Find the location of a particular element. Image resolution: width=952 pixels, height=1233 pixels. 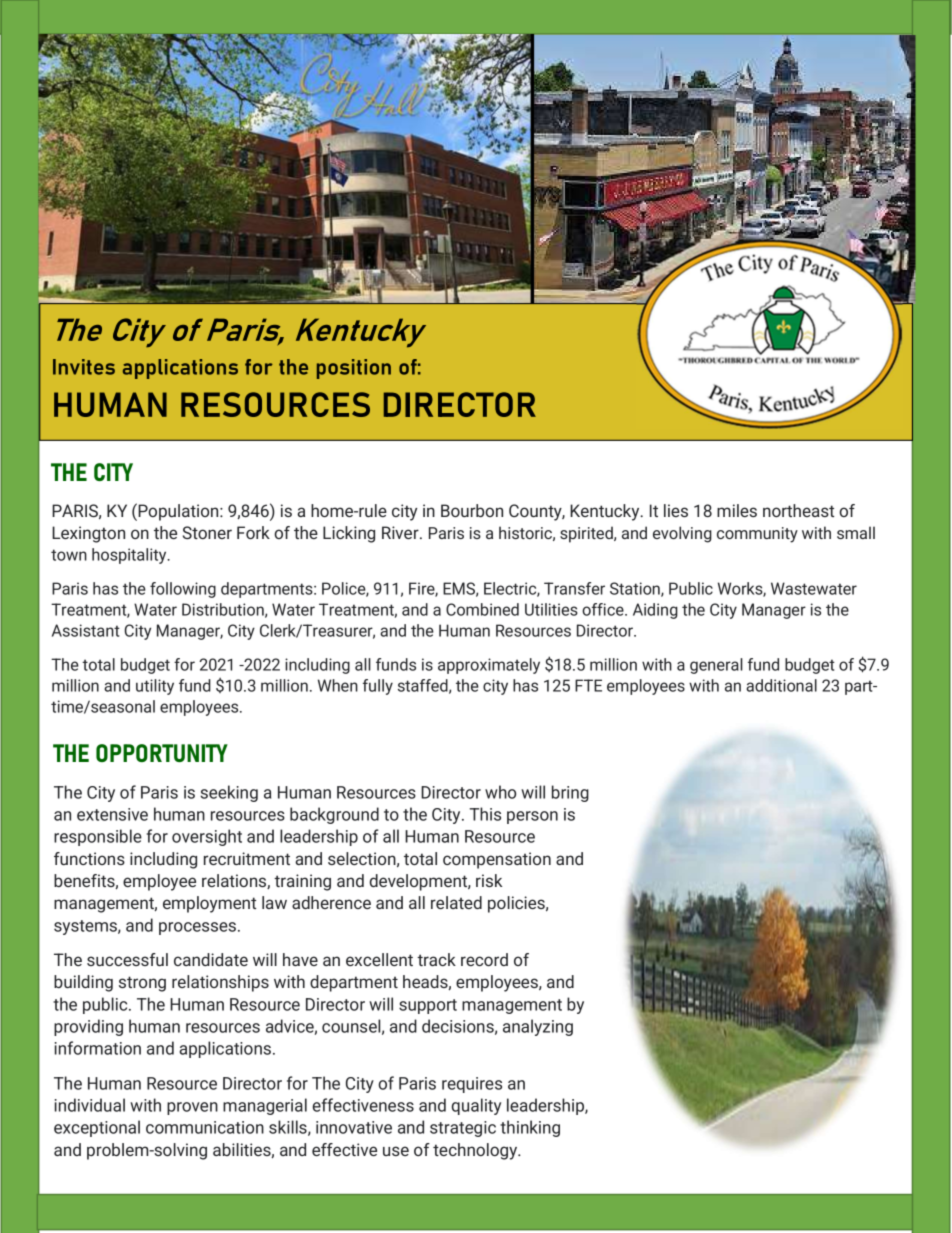

risk is located at coordinates (489, 880).
